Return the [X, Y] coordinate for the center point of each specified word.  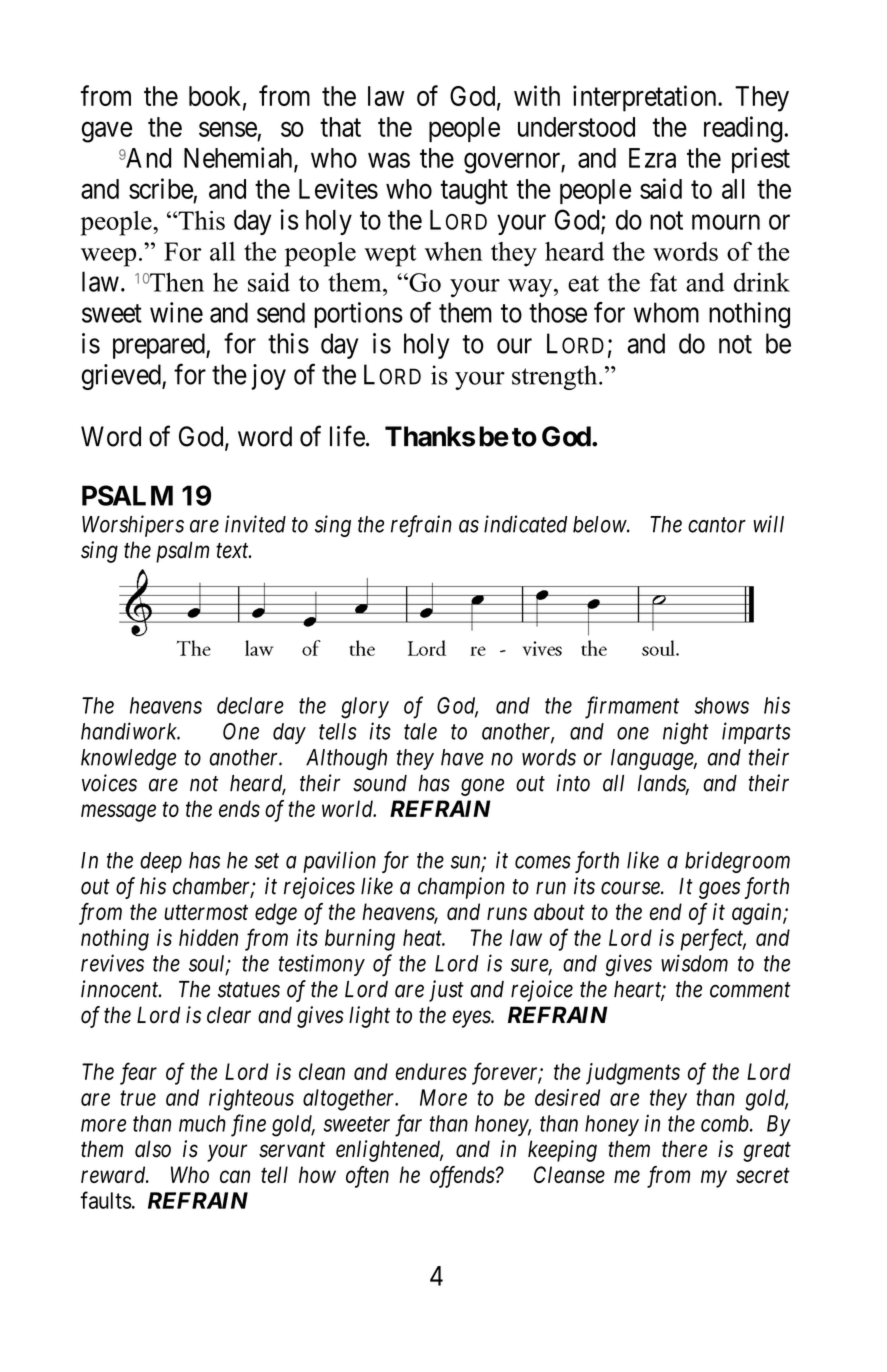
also [153, 1149]
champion [461, 888]
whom [666, 312]
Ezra [652, 158]
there [684, 1149]
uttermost [206, 912]
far [408, 1125]
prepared [160, 346]
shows [722, 705]
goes [719, 890]
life [347, 436]
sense [228, 129]
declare [250, 705]
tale [420, 731]
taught [474, 192]
